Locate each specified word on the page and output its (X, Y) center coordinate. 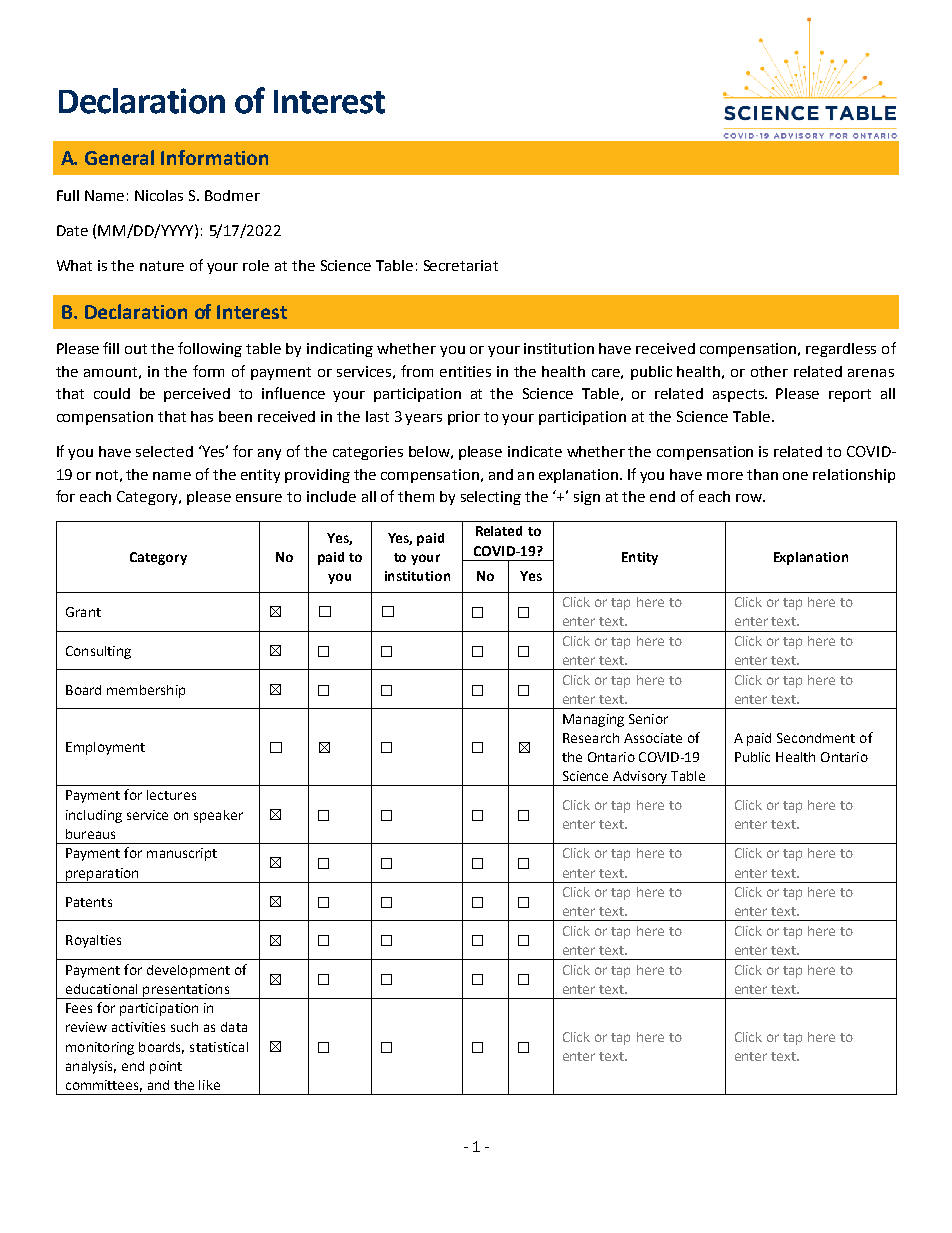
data (234, 1027)
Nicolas (159, 195)
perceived (197, 395)
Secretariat (461, 265)
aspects (739, 395)
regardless (841, 350)
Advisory (640, 778)
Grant (83, 612)
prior (464, 418)
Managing (593, 720)
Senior (648, 719)
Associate (653, 738)
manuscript (182, 854)
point (166, 1067)
